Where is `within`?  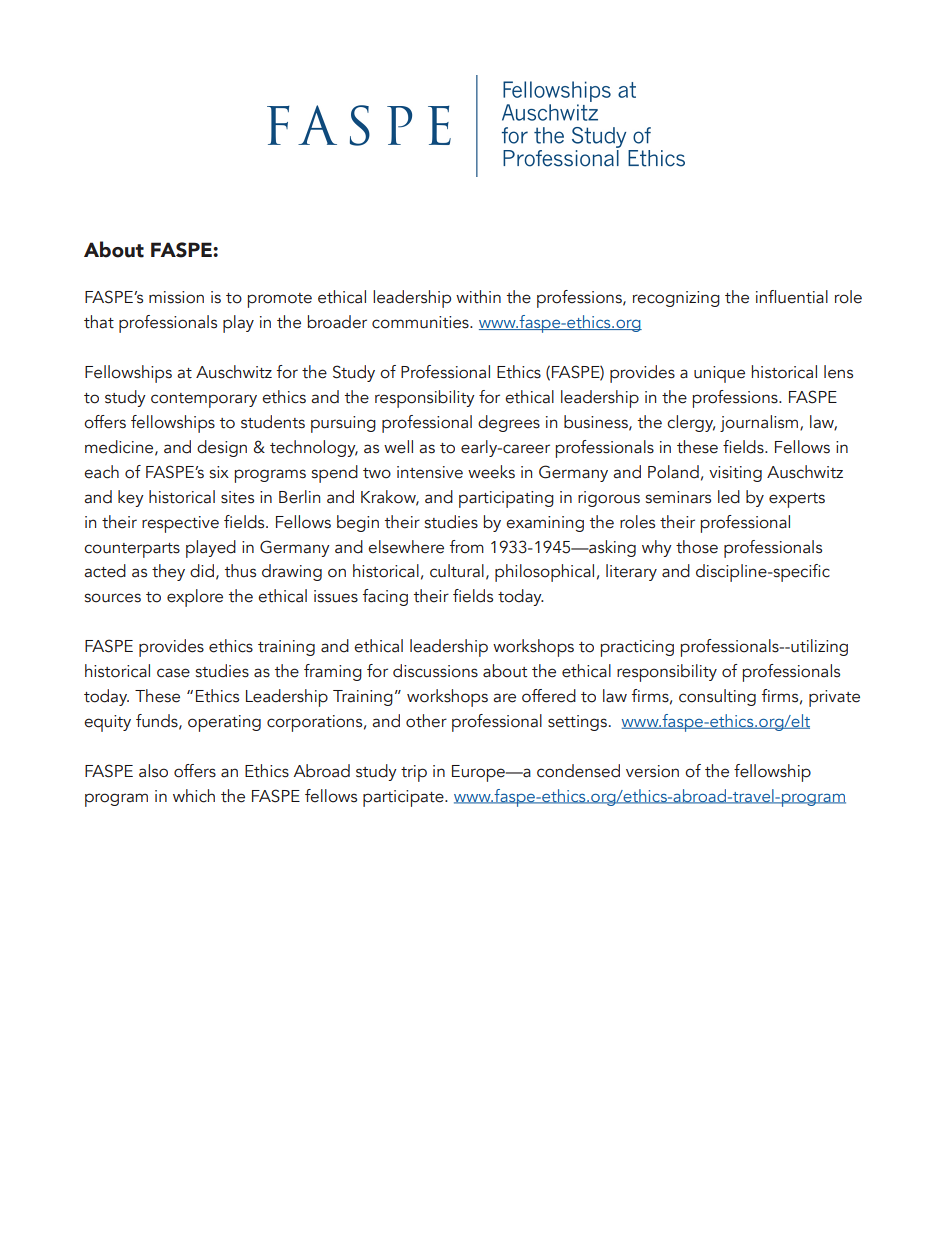 within is located at coordinates (478, 297).
